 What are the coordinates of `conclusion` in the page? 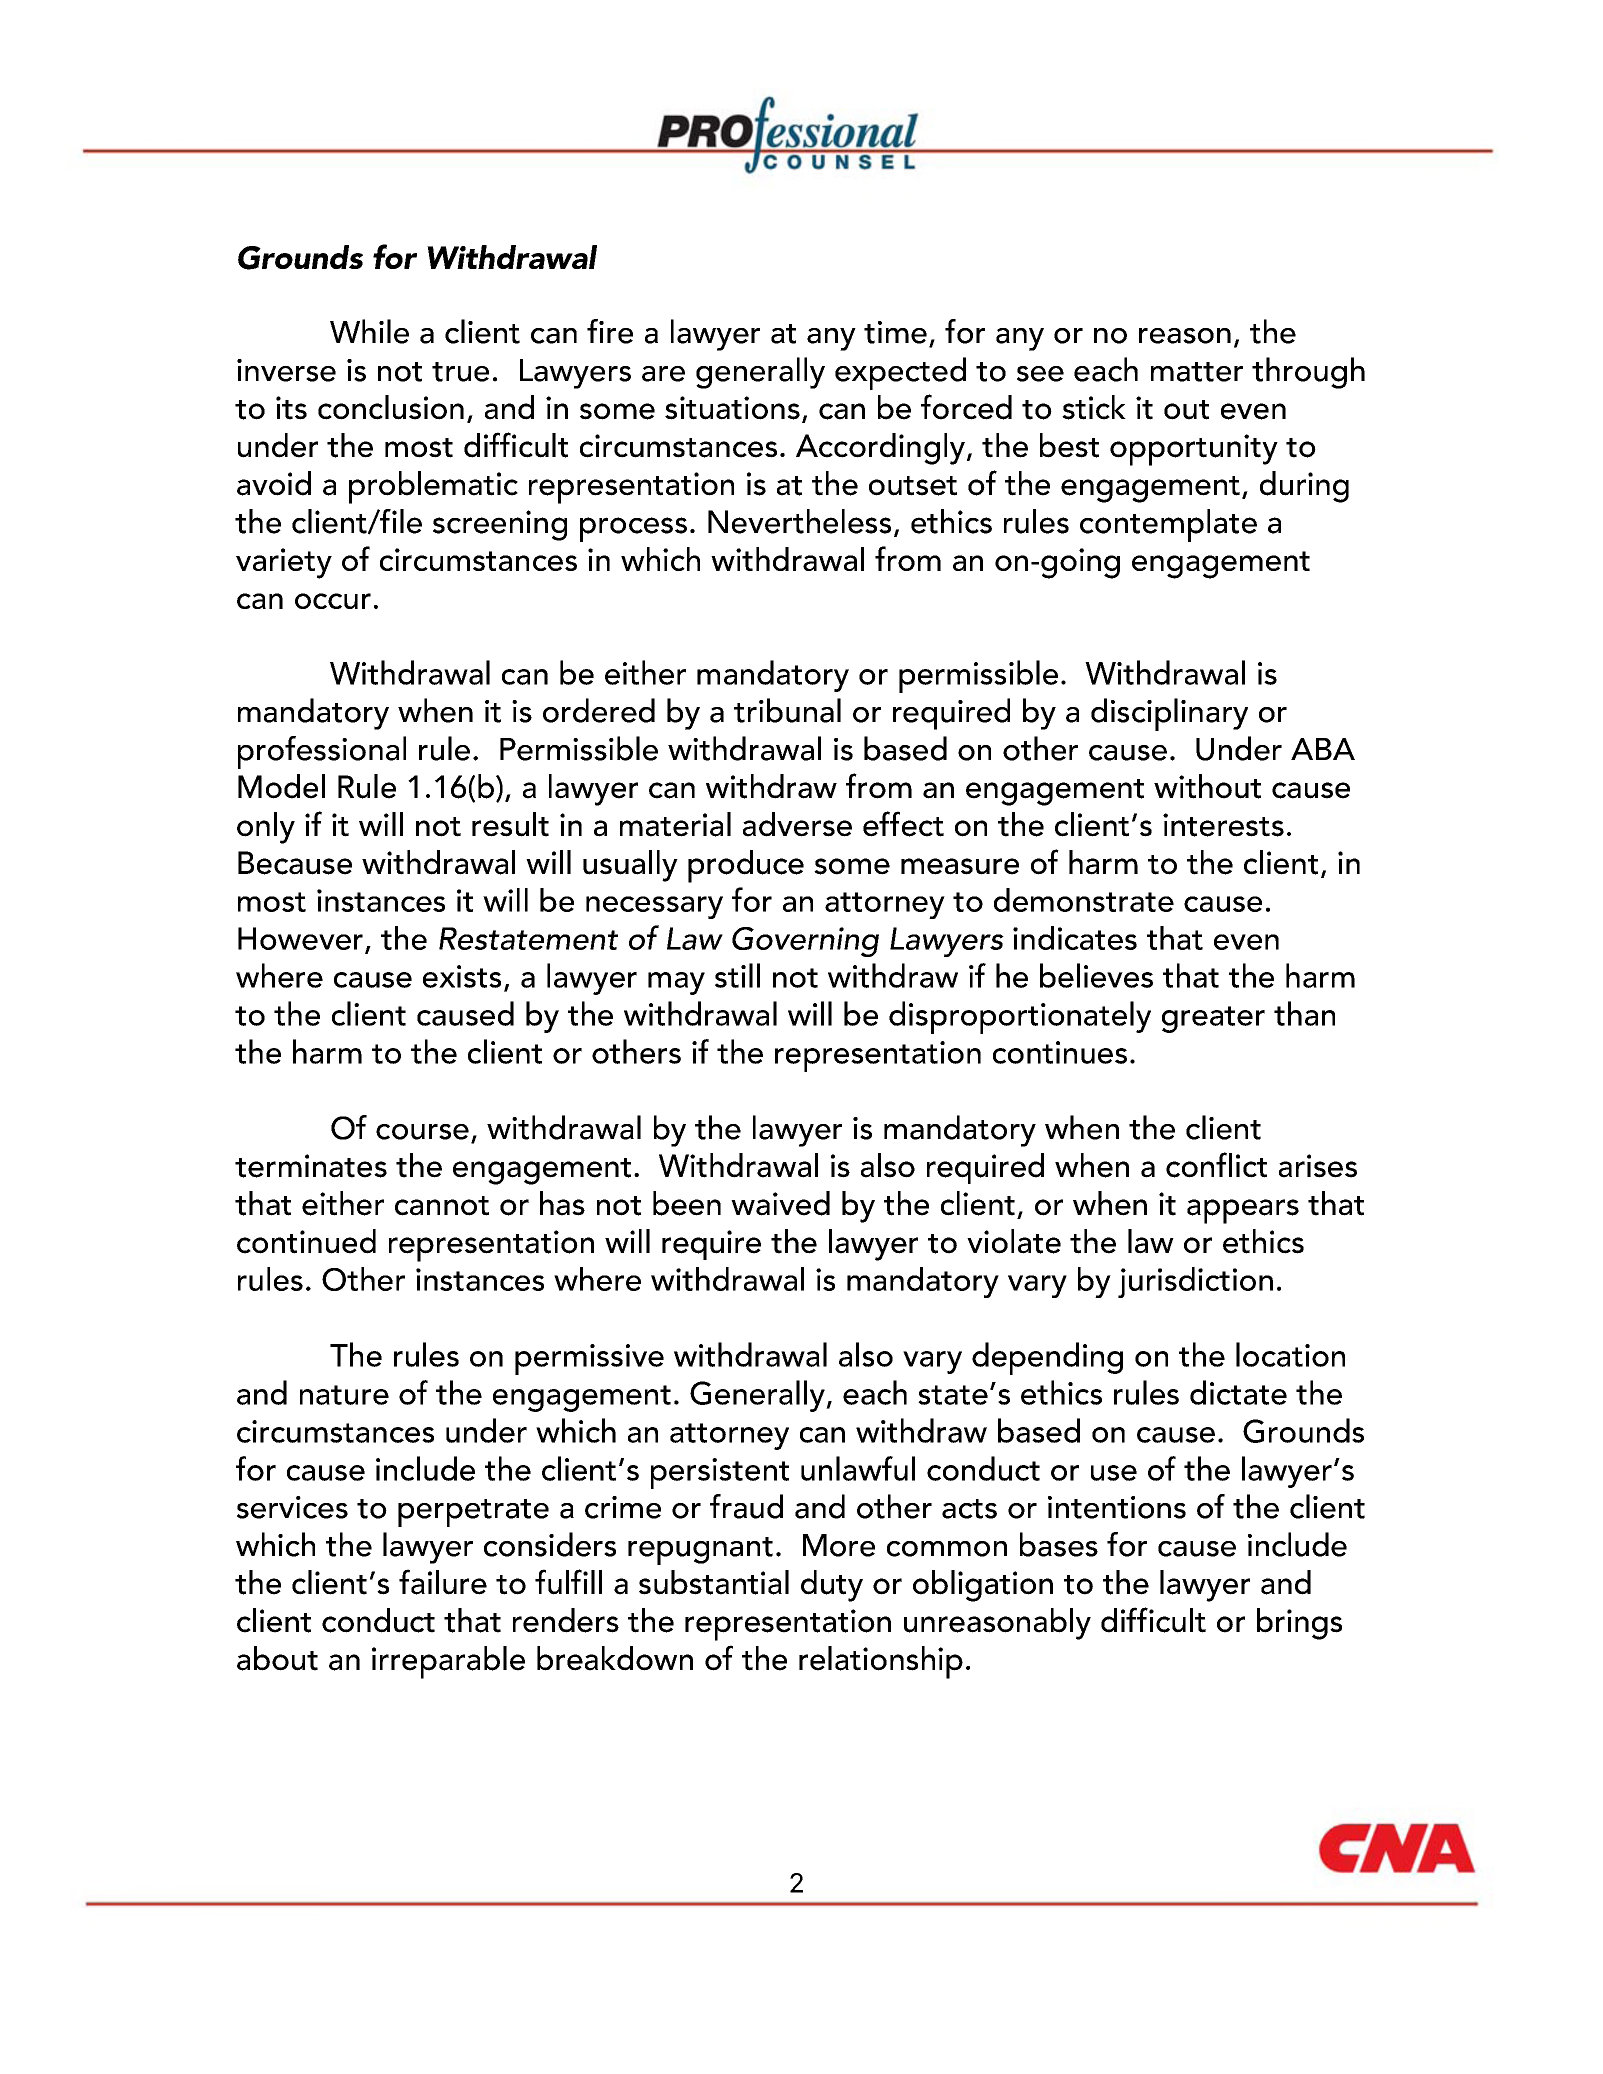 It's located at (391, 407).
